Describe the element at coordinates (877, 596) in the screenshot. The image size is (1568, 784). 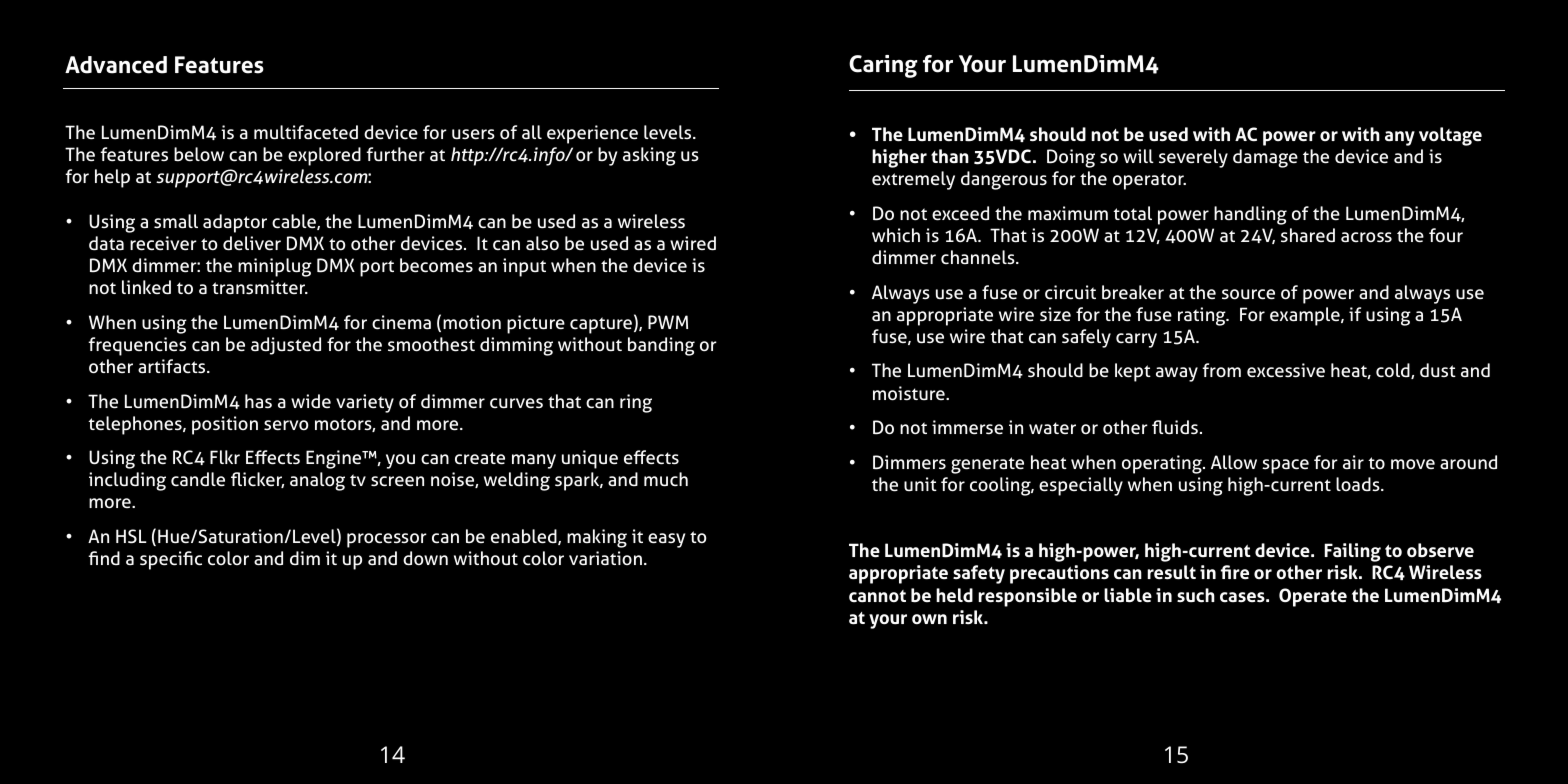
I see `cannot` at that location.
